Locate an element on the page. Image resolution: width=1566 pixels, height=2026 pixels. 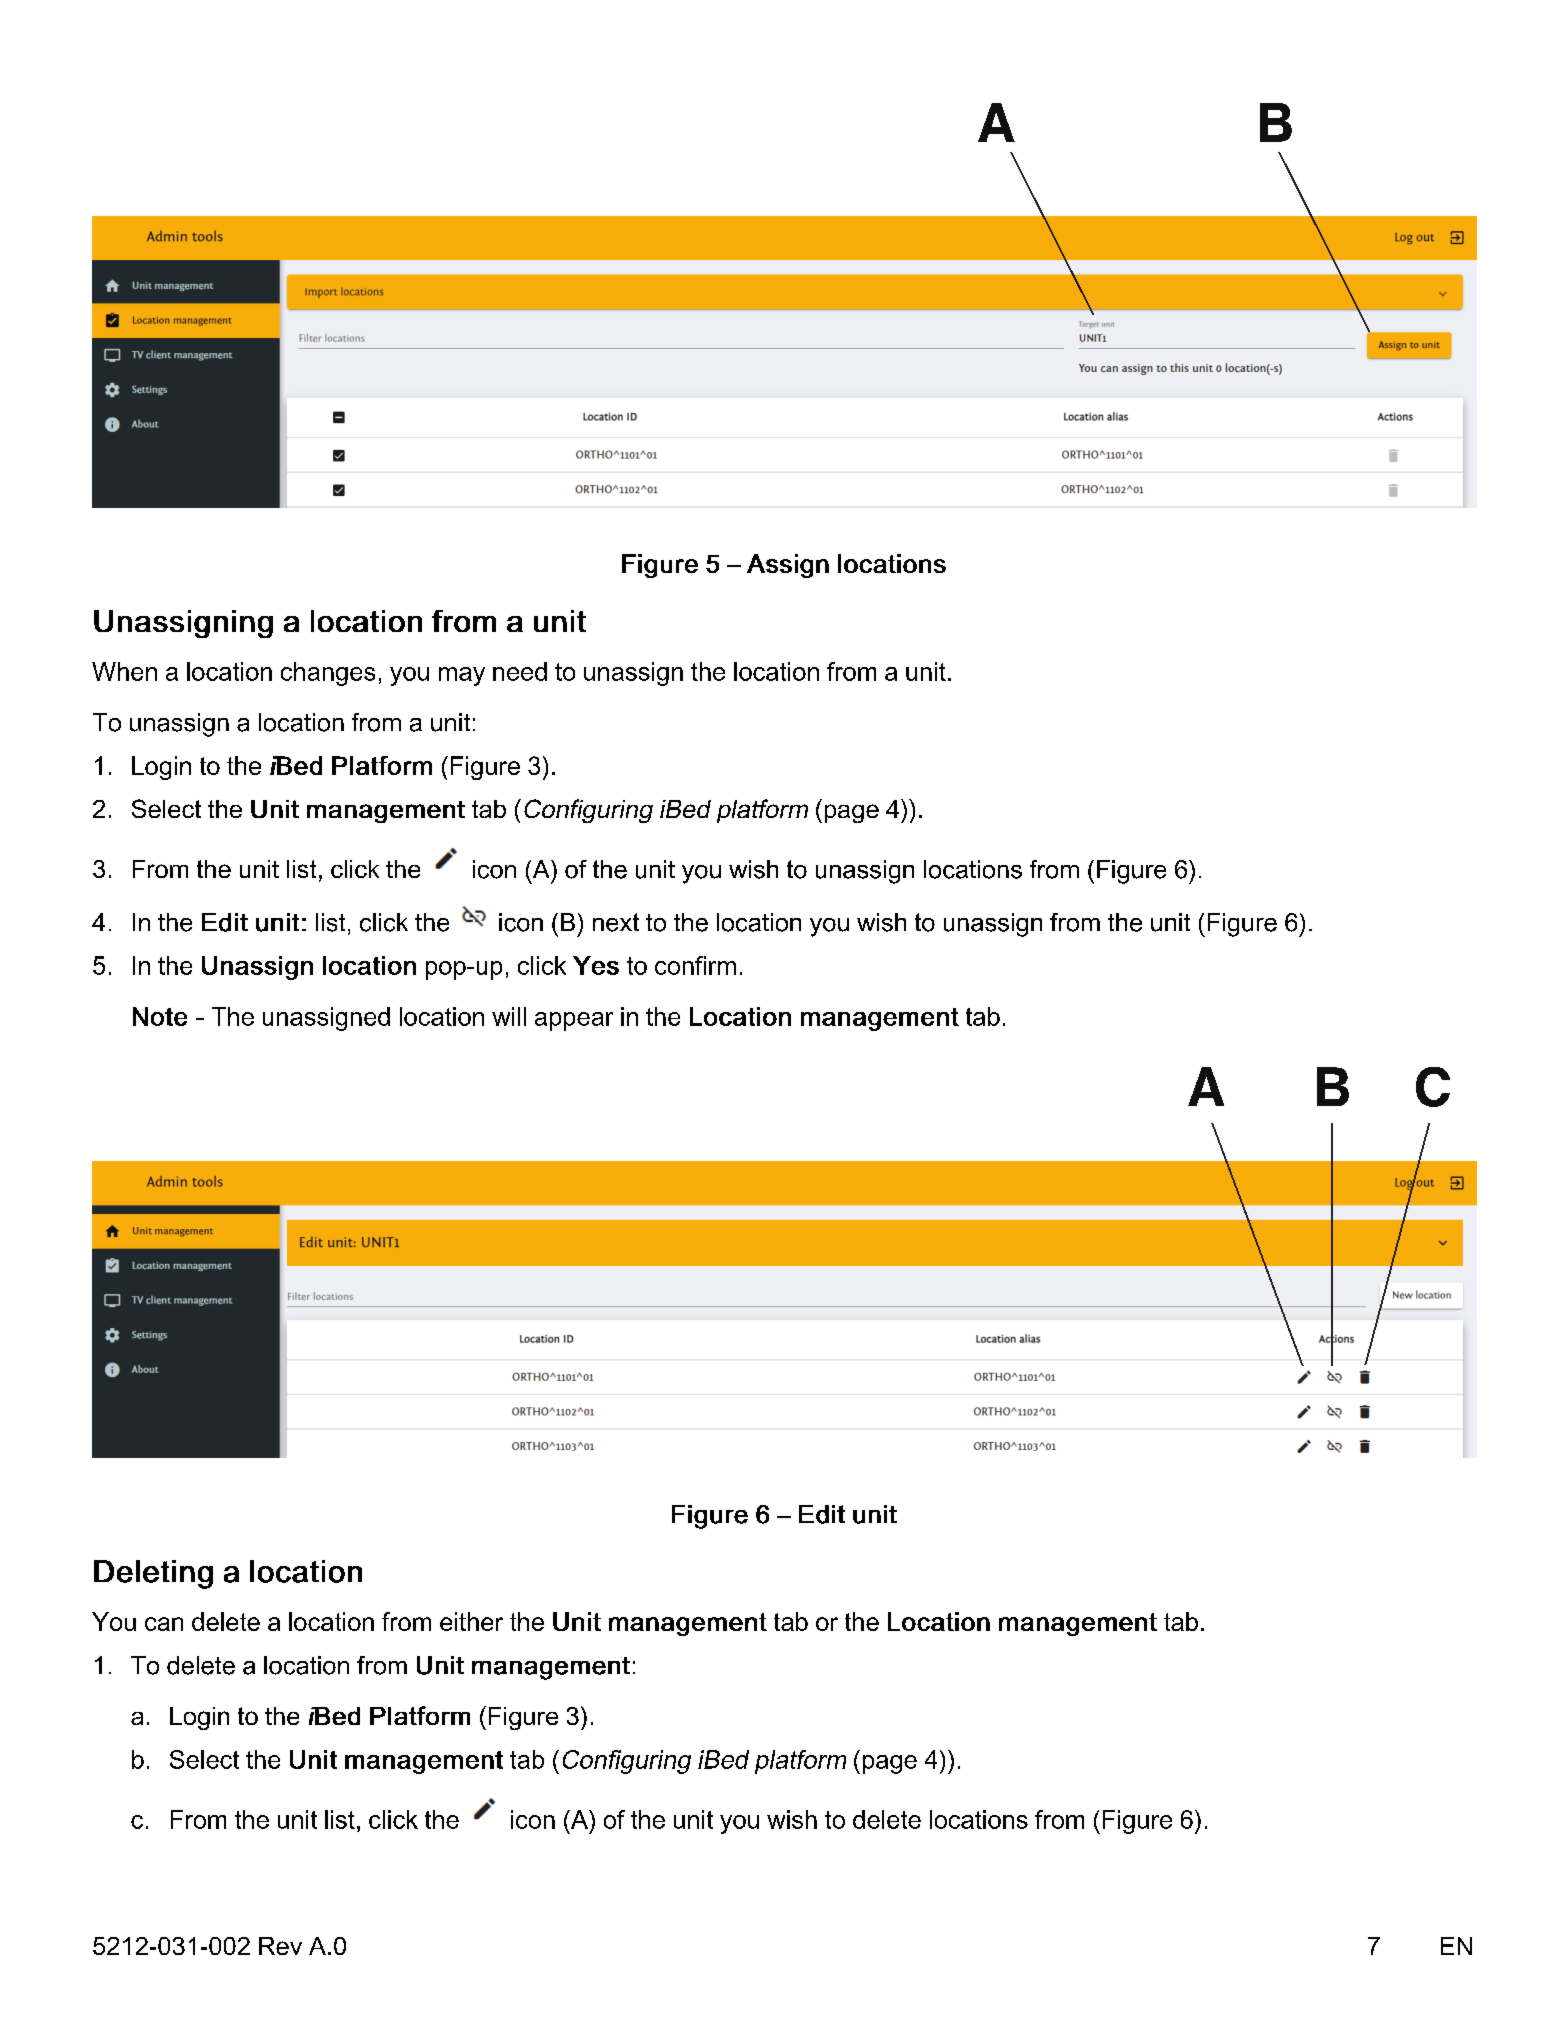
confirm is located at coordinates (695, 965).
